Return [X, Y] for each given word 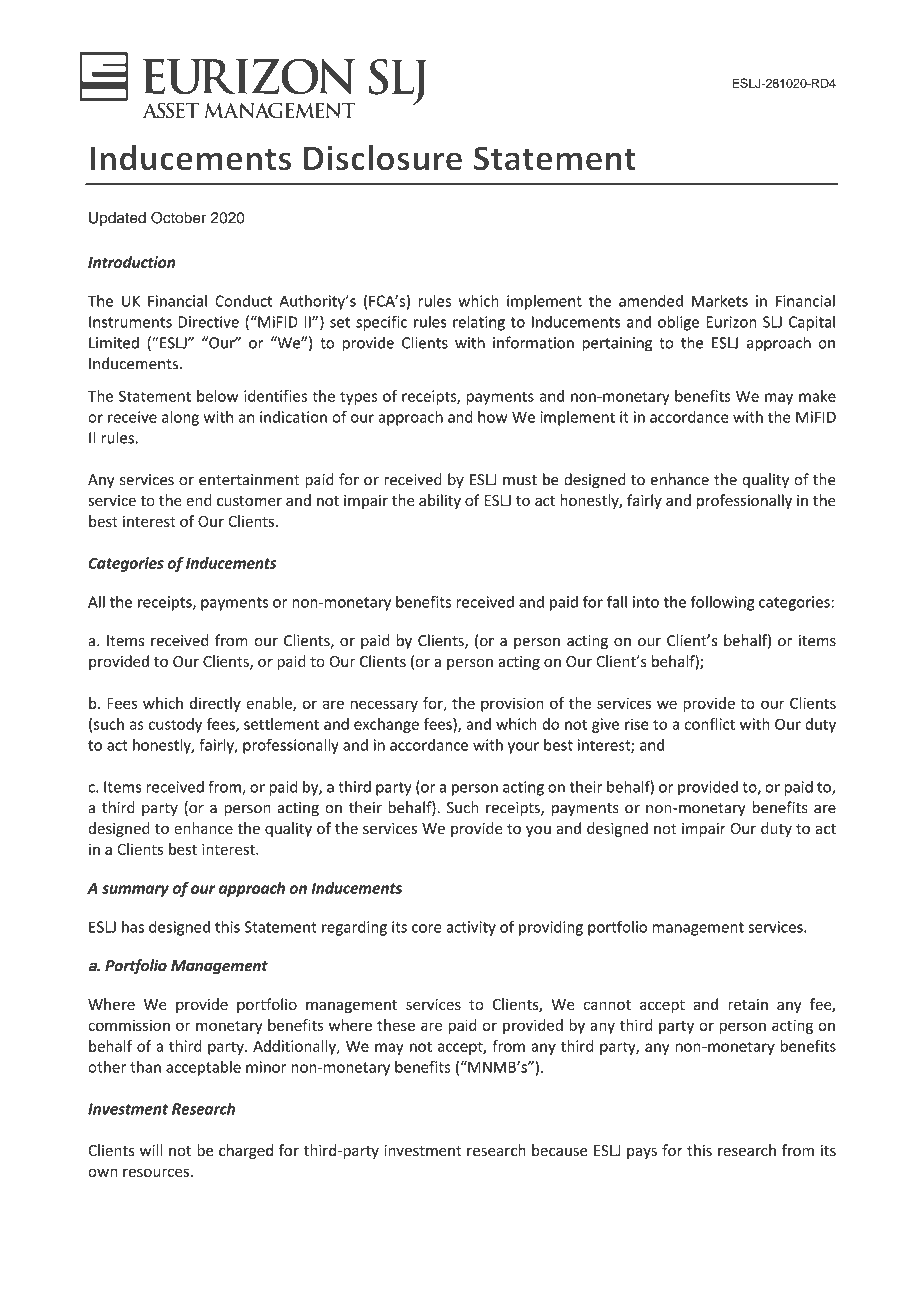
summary [135, 891]
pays [642, 1153]
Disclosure [383, 158]
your [523, 748]
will [151, 1150]
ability [440, 501]
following [722, 603]
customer [249, 501]
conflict [710, 724]
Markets [720, 301]
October [178, 217]
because [559, 1150]
